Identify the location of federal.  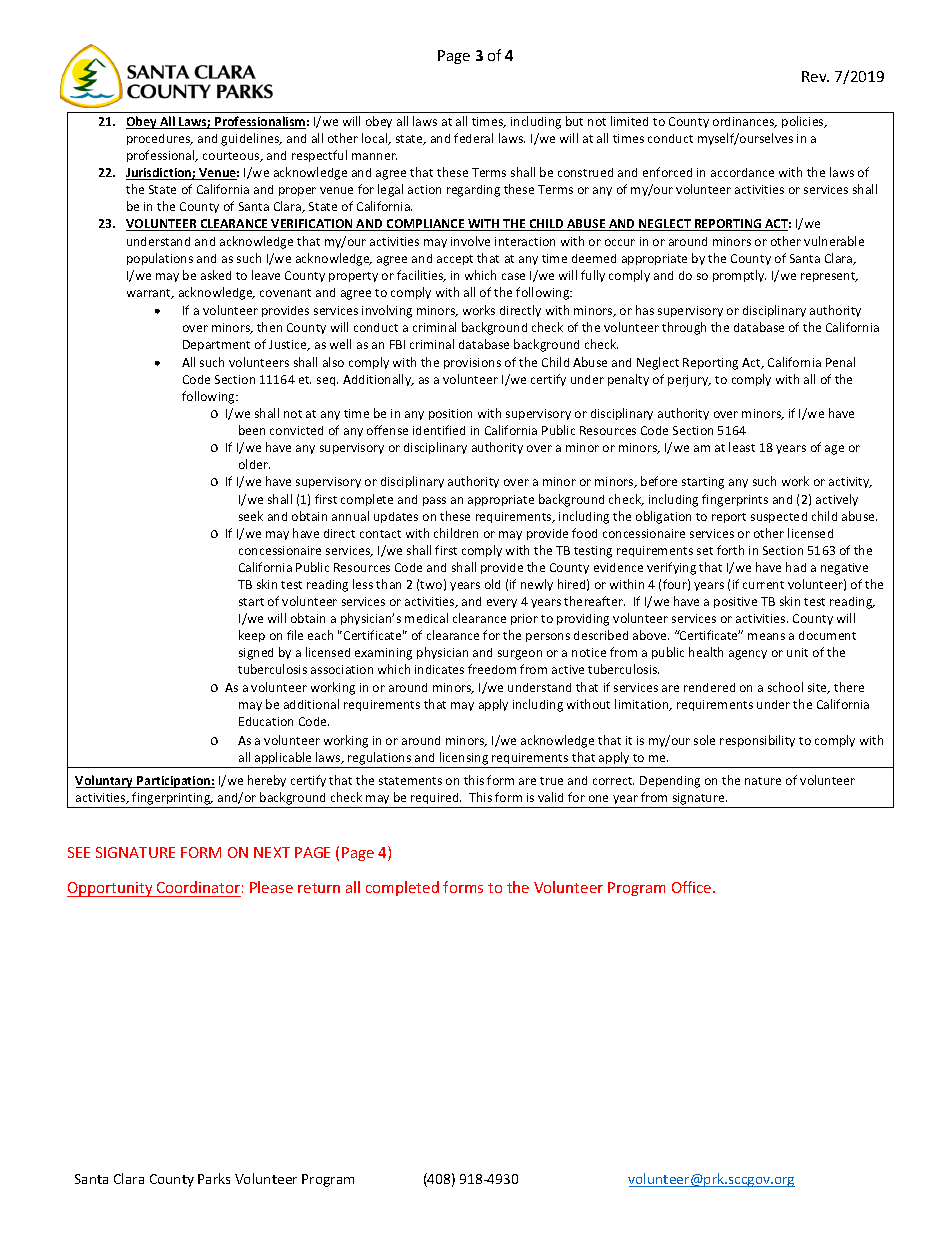
(473, 138).
